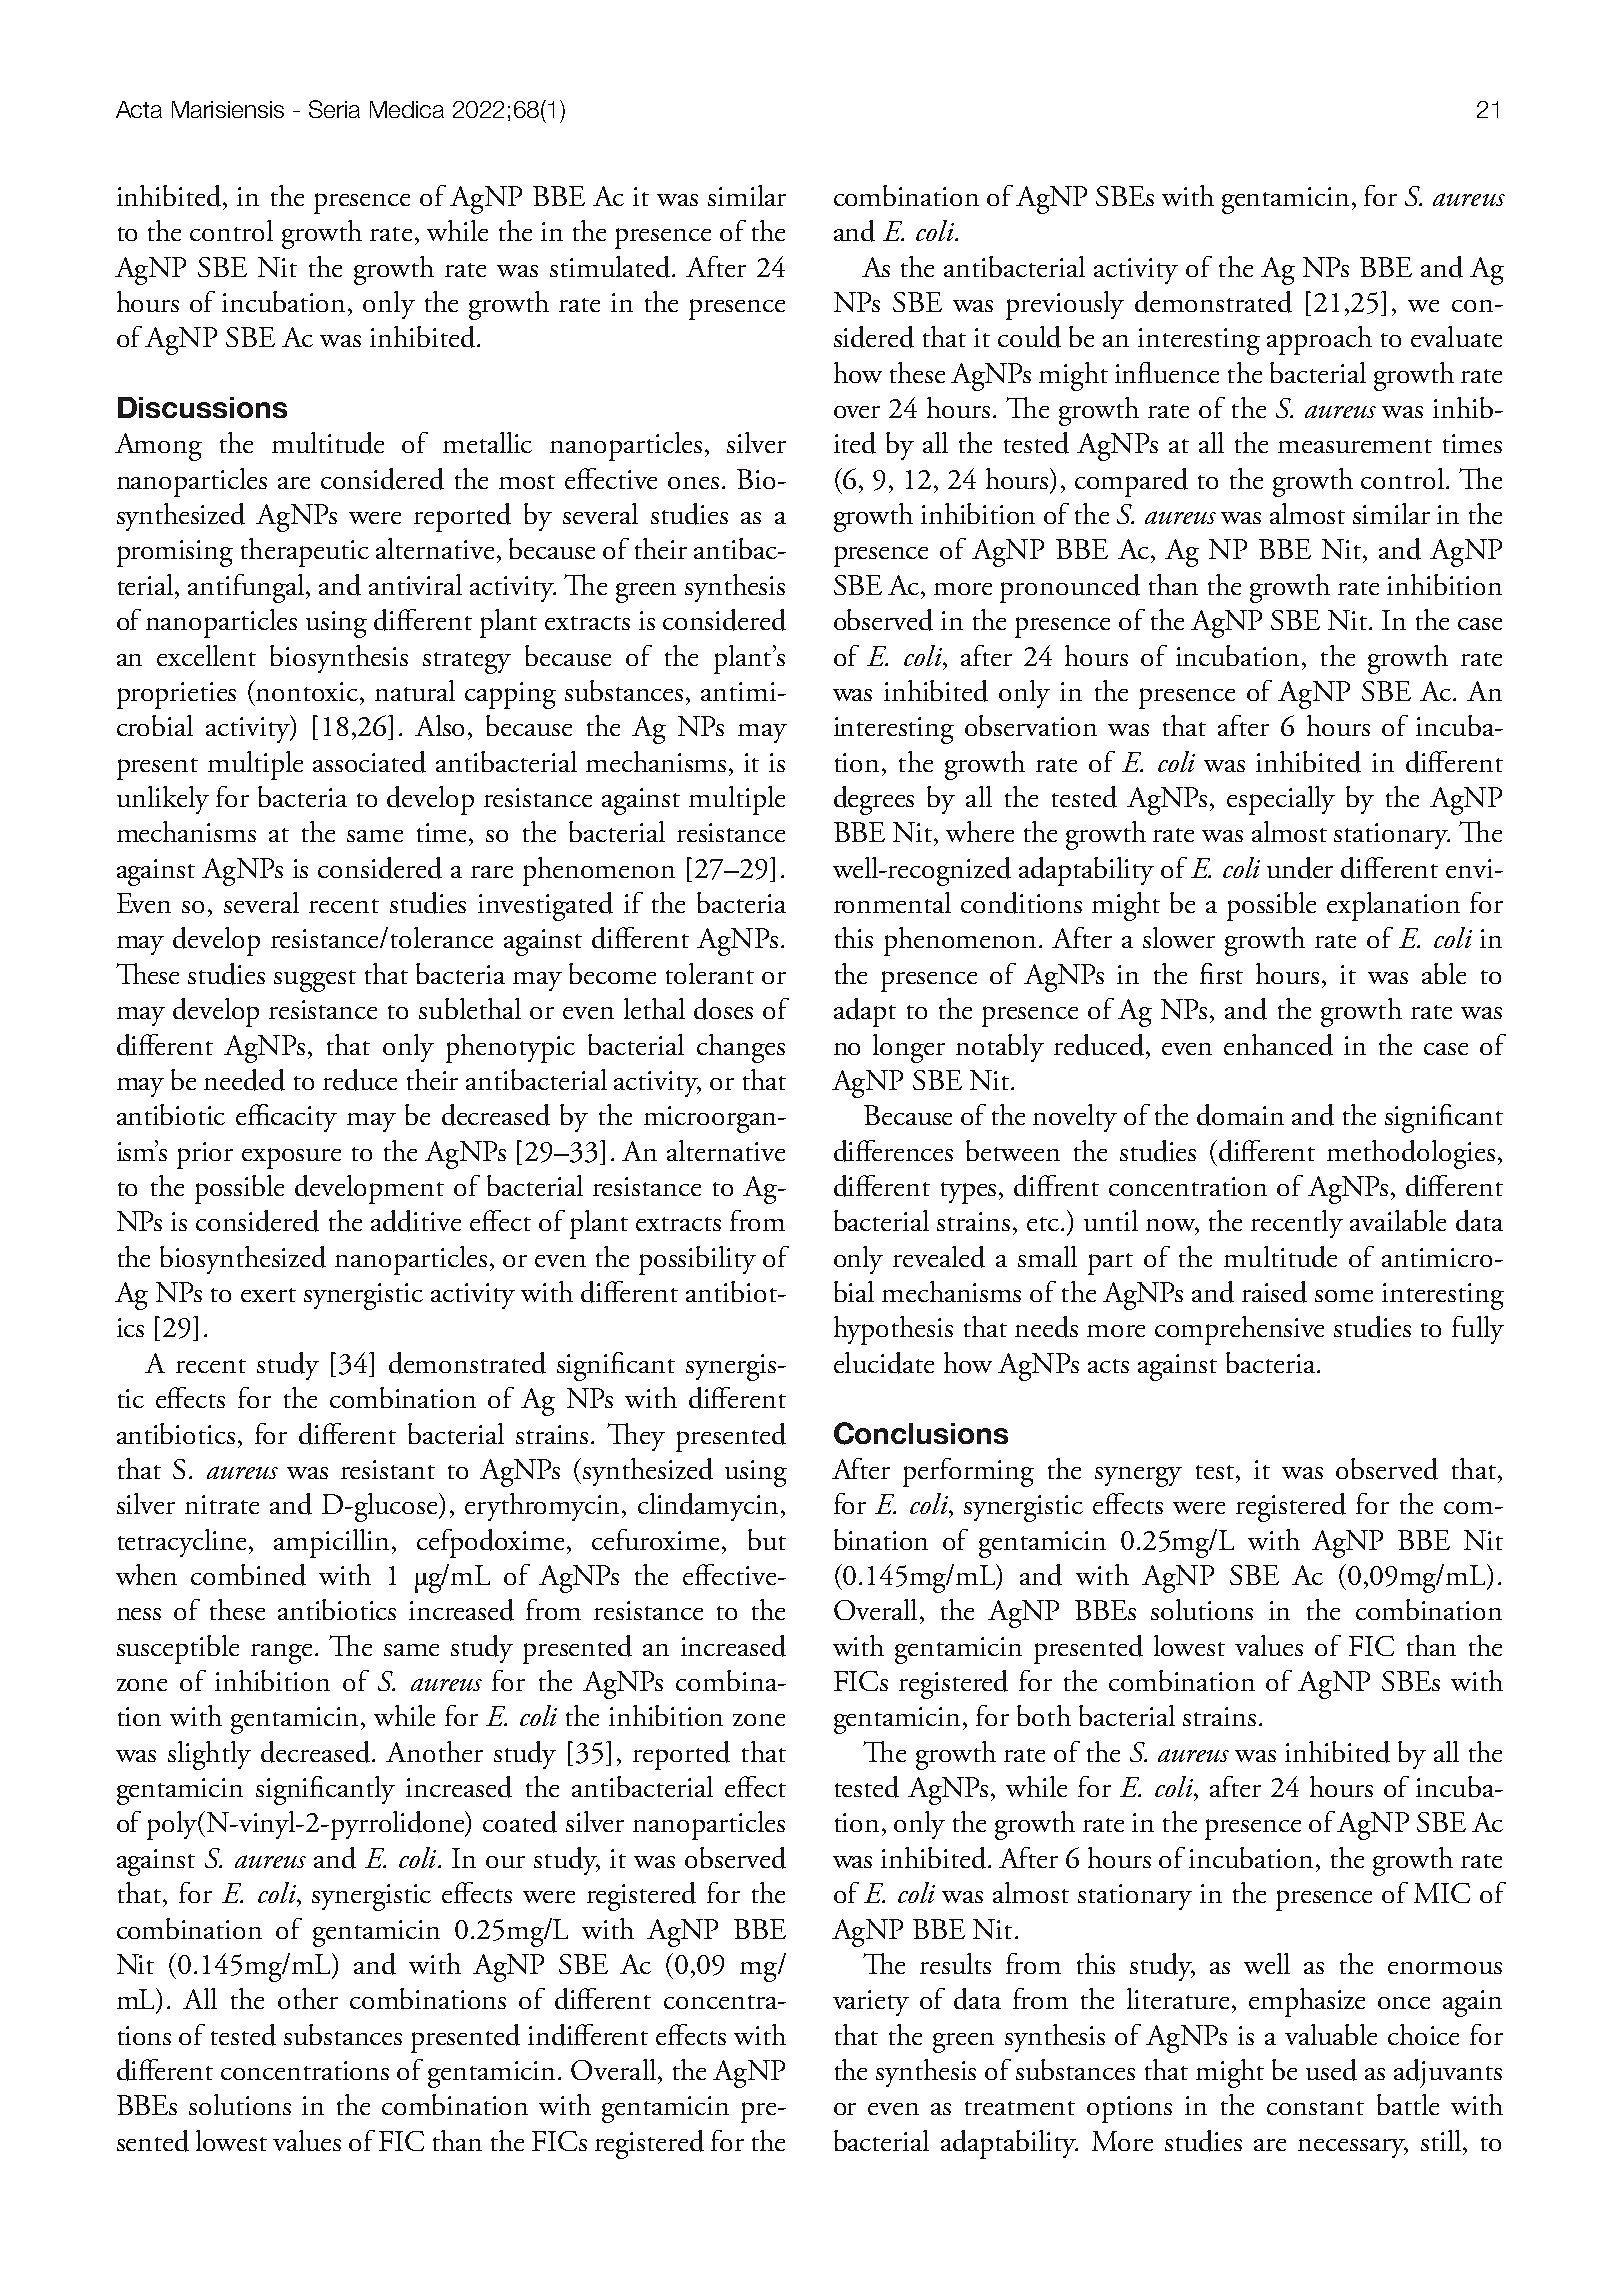  Describe the element at coordinates (520, 1822) in the screenshot. I see `coated` at that location.
